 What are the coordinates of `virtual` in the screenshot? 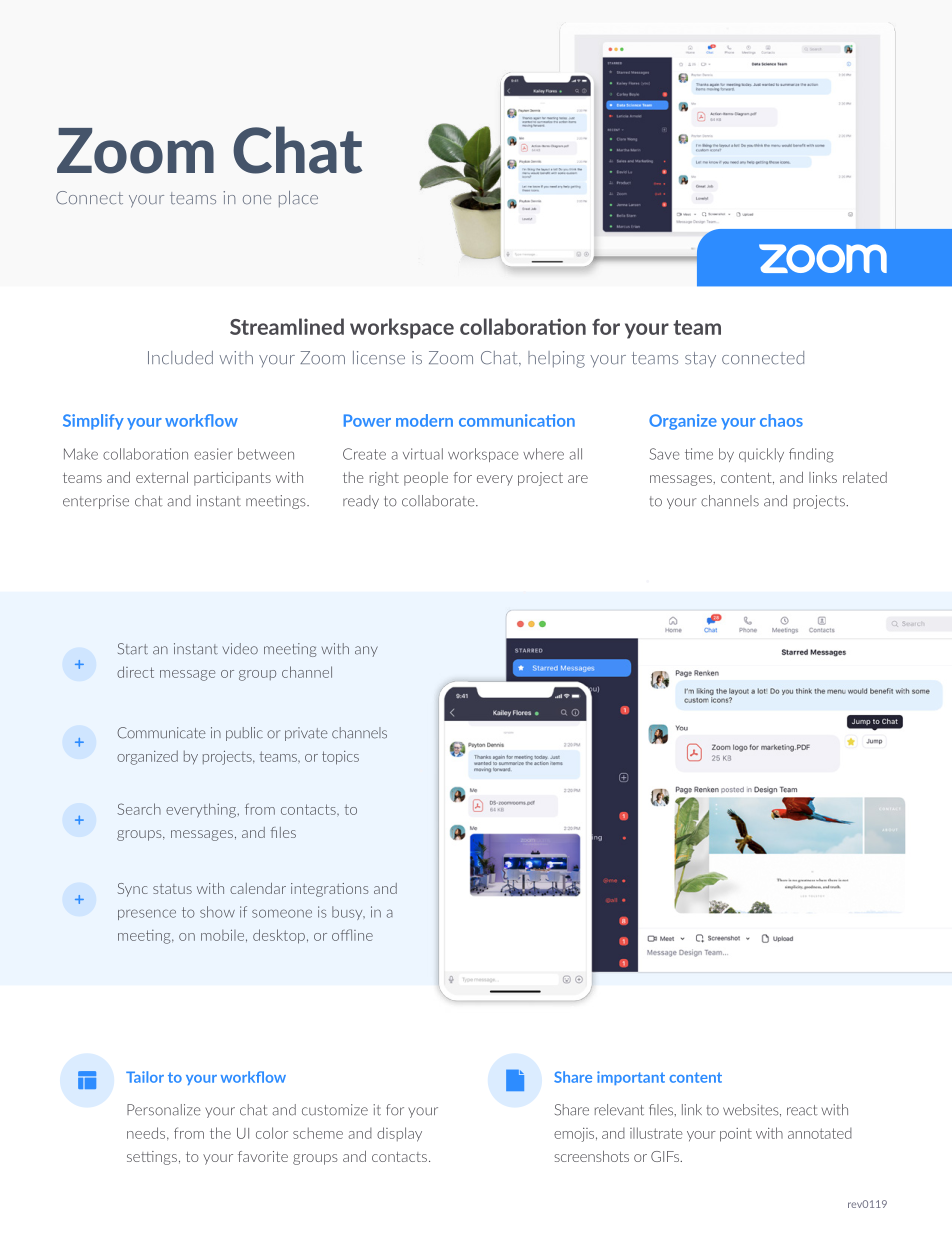 It's located at (423, 454).
